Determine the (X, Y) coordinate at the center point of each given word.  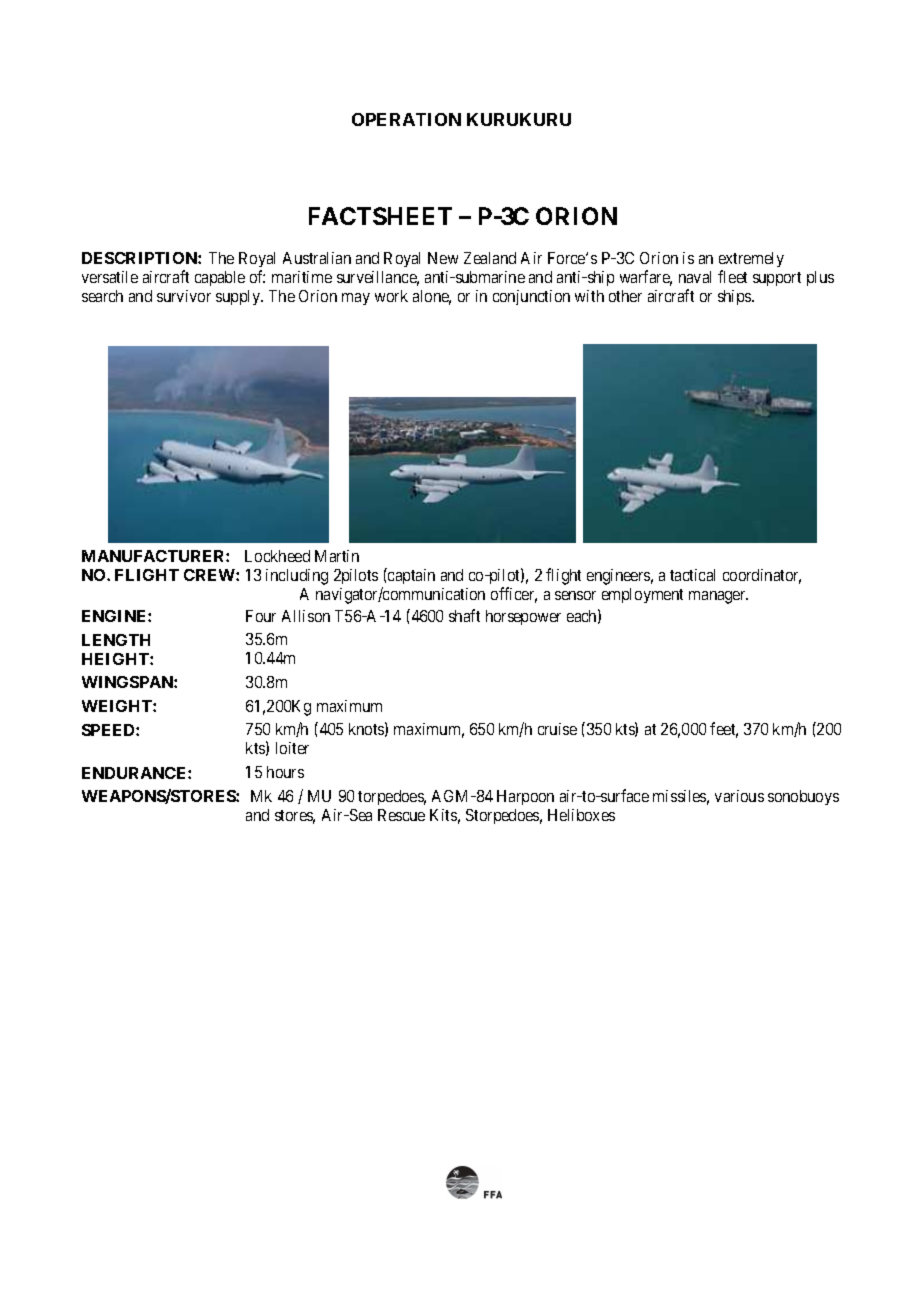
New (443, 258)
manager (718, 597)
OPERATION (406, 119)
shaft (464, 615)
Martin (337, 556)
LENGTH (116, 640)
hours (285, 772)
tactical (692, 575)
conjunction (531, 297)
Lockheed (277, 556)
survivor (184, 296)
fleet (732, 276)
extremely (751, 261)
